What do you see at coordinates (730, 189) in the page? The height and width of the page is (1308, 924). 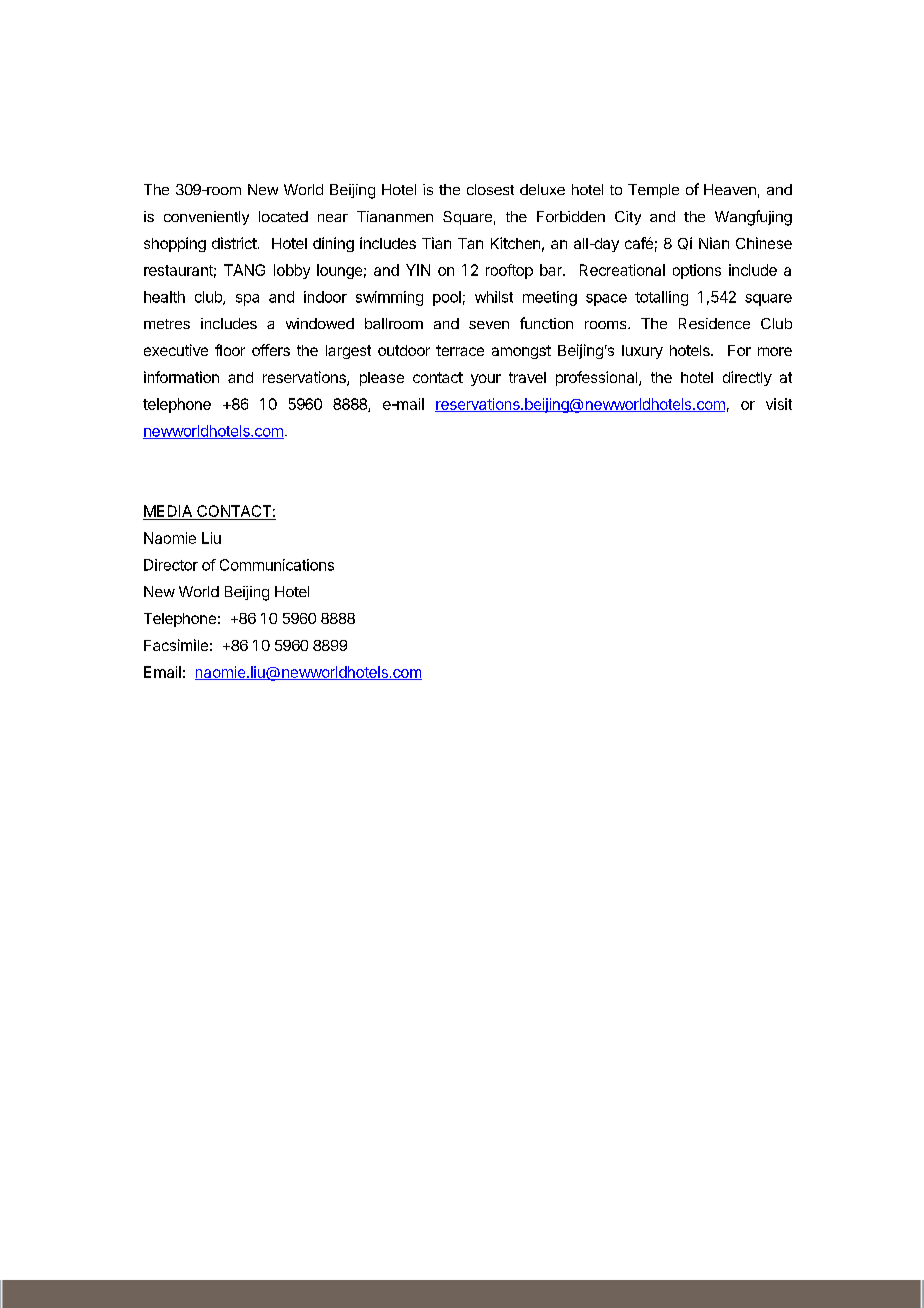 I see `Heaven` at bounding box center [730, 189].
